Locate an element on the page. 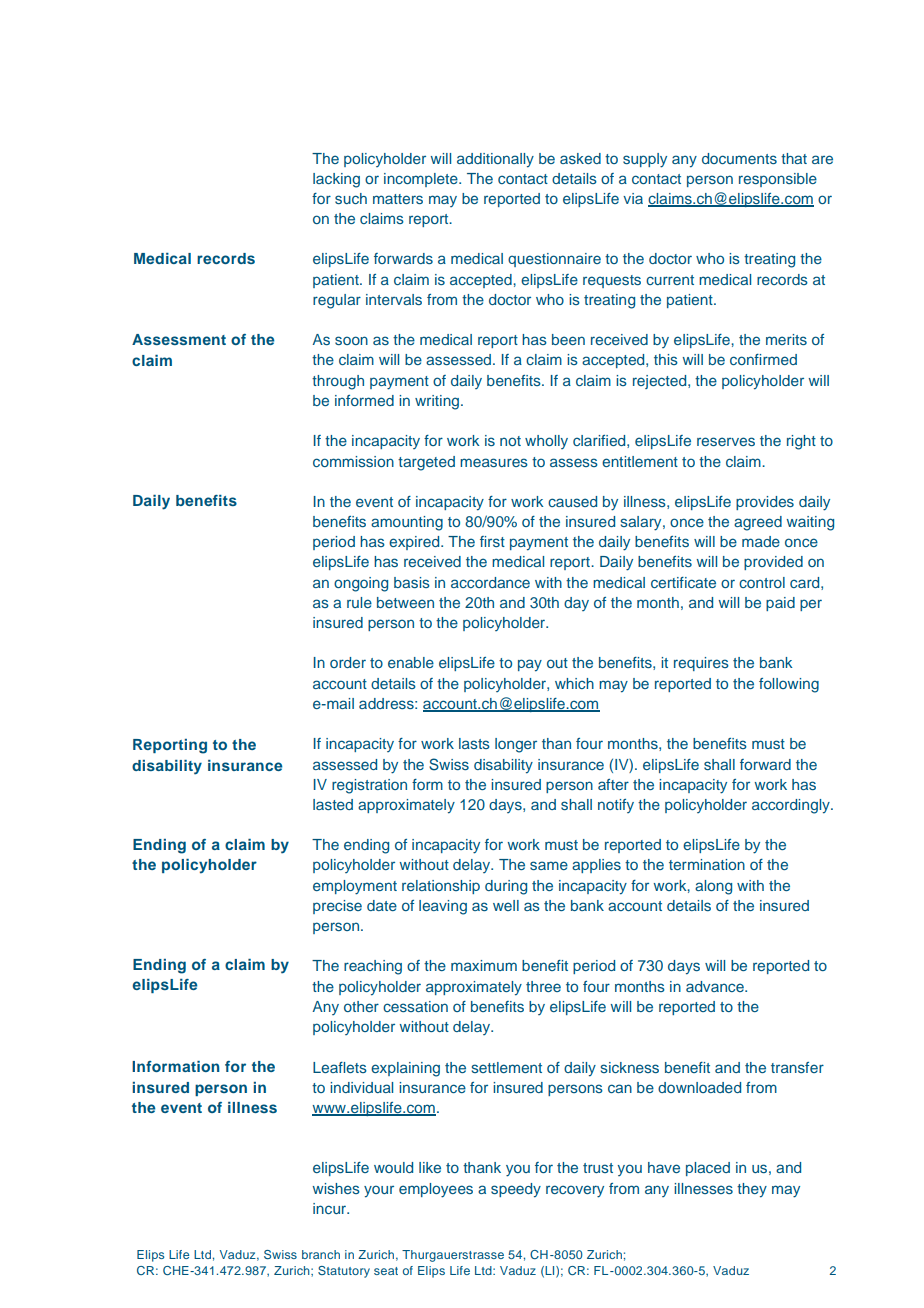 Image resolution: width=924 pixels, height=1308 pixels. caused is located at coordinates (572, 501).
